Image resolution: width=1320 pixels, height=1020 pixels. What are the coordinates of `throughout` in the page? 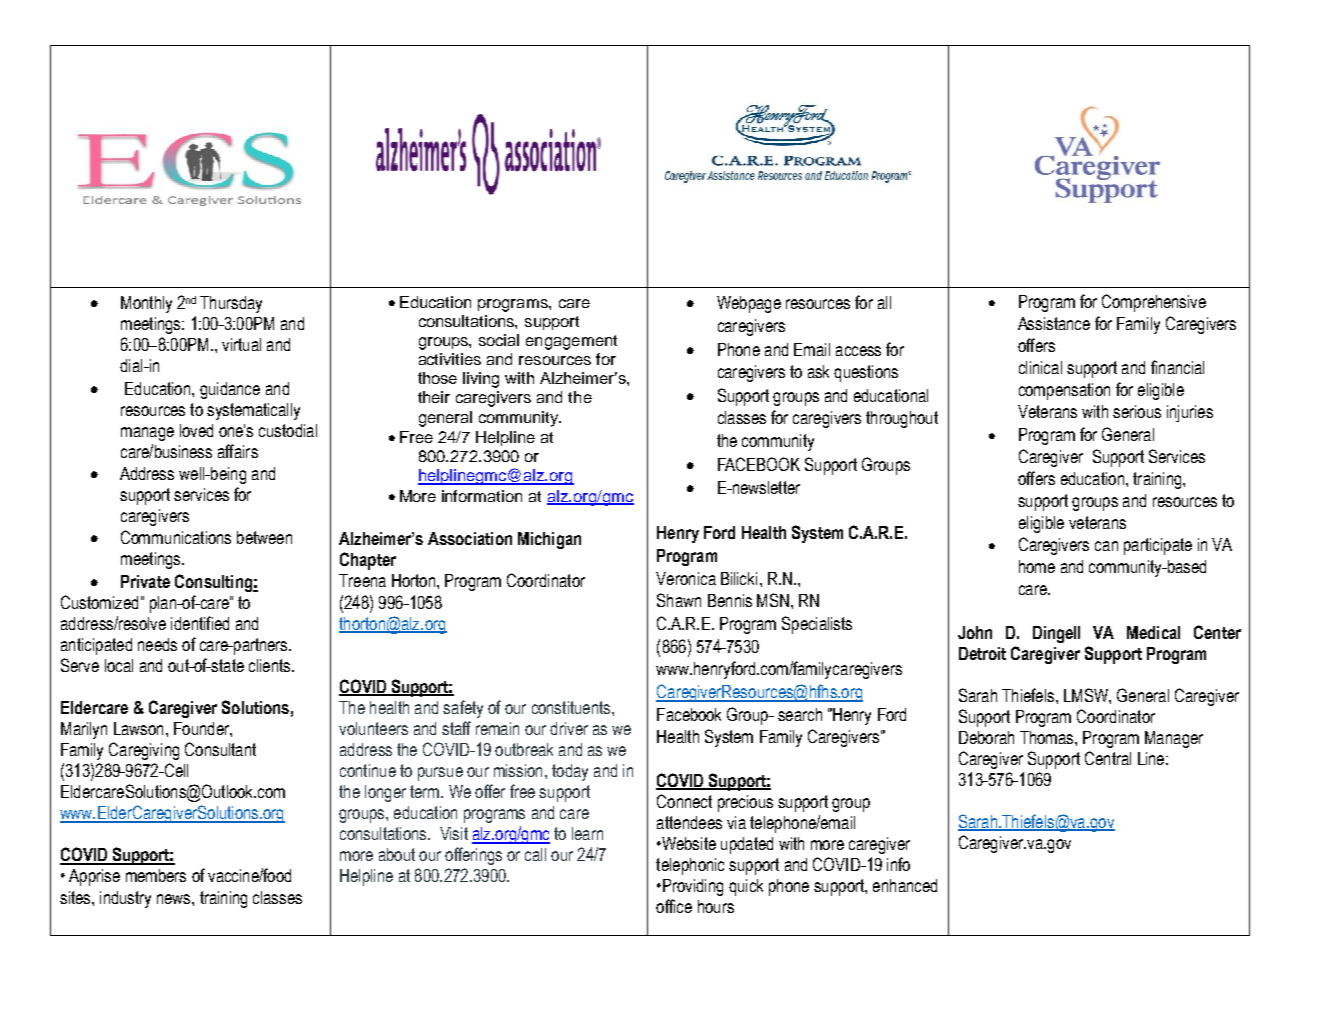 It's located at (902, 419).
